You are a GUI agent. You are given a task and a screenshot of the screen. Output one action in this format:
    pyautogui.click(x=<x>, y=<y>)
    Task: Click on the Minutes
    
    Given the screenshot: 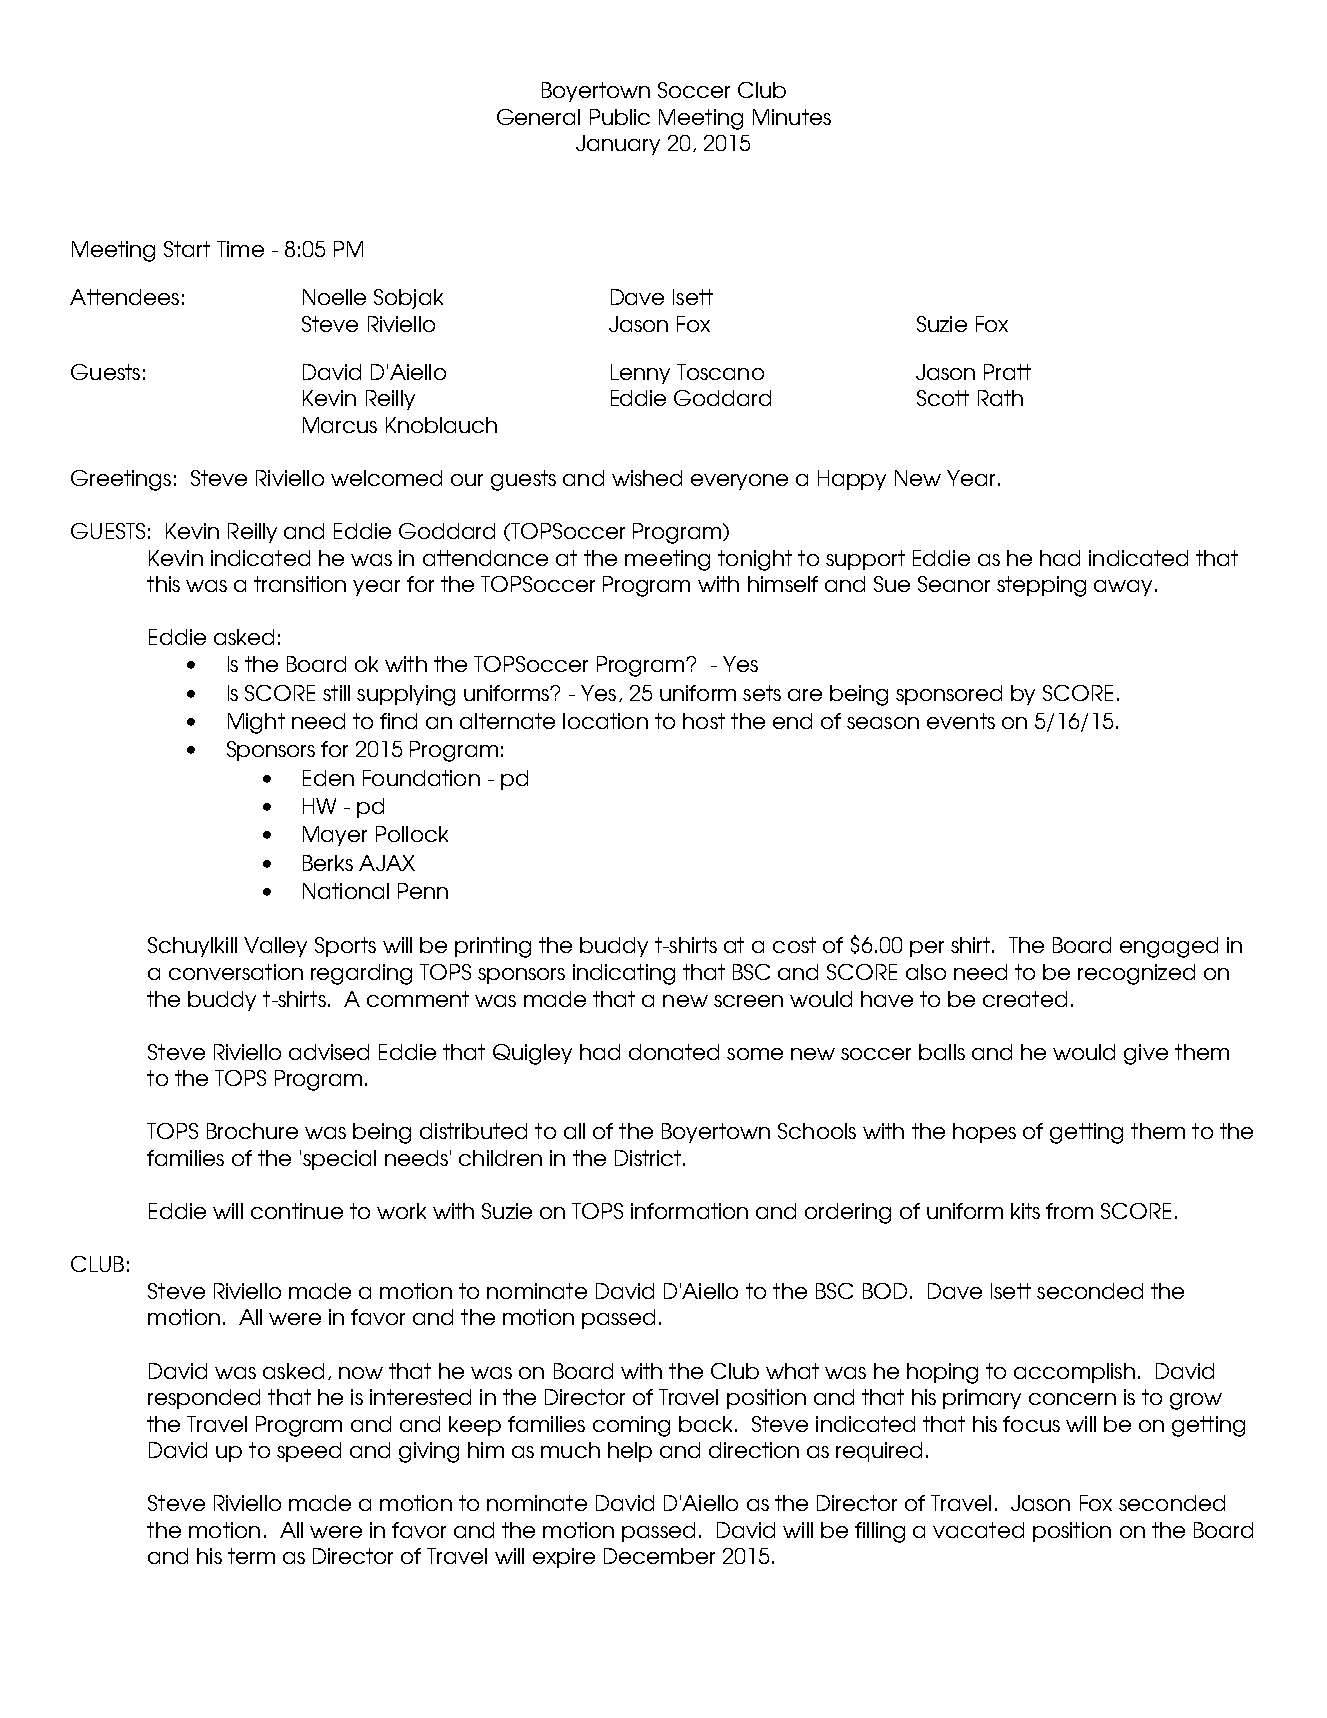 What is the action you would take?
    pyautogui.click(x=792, y=117)
